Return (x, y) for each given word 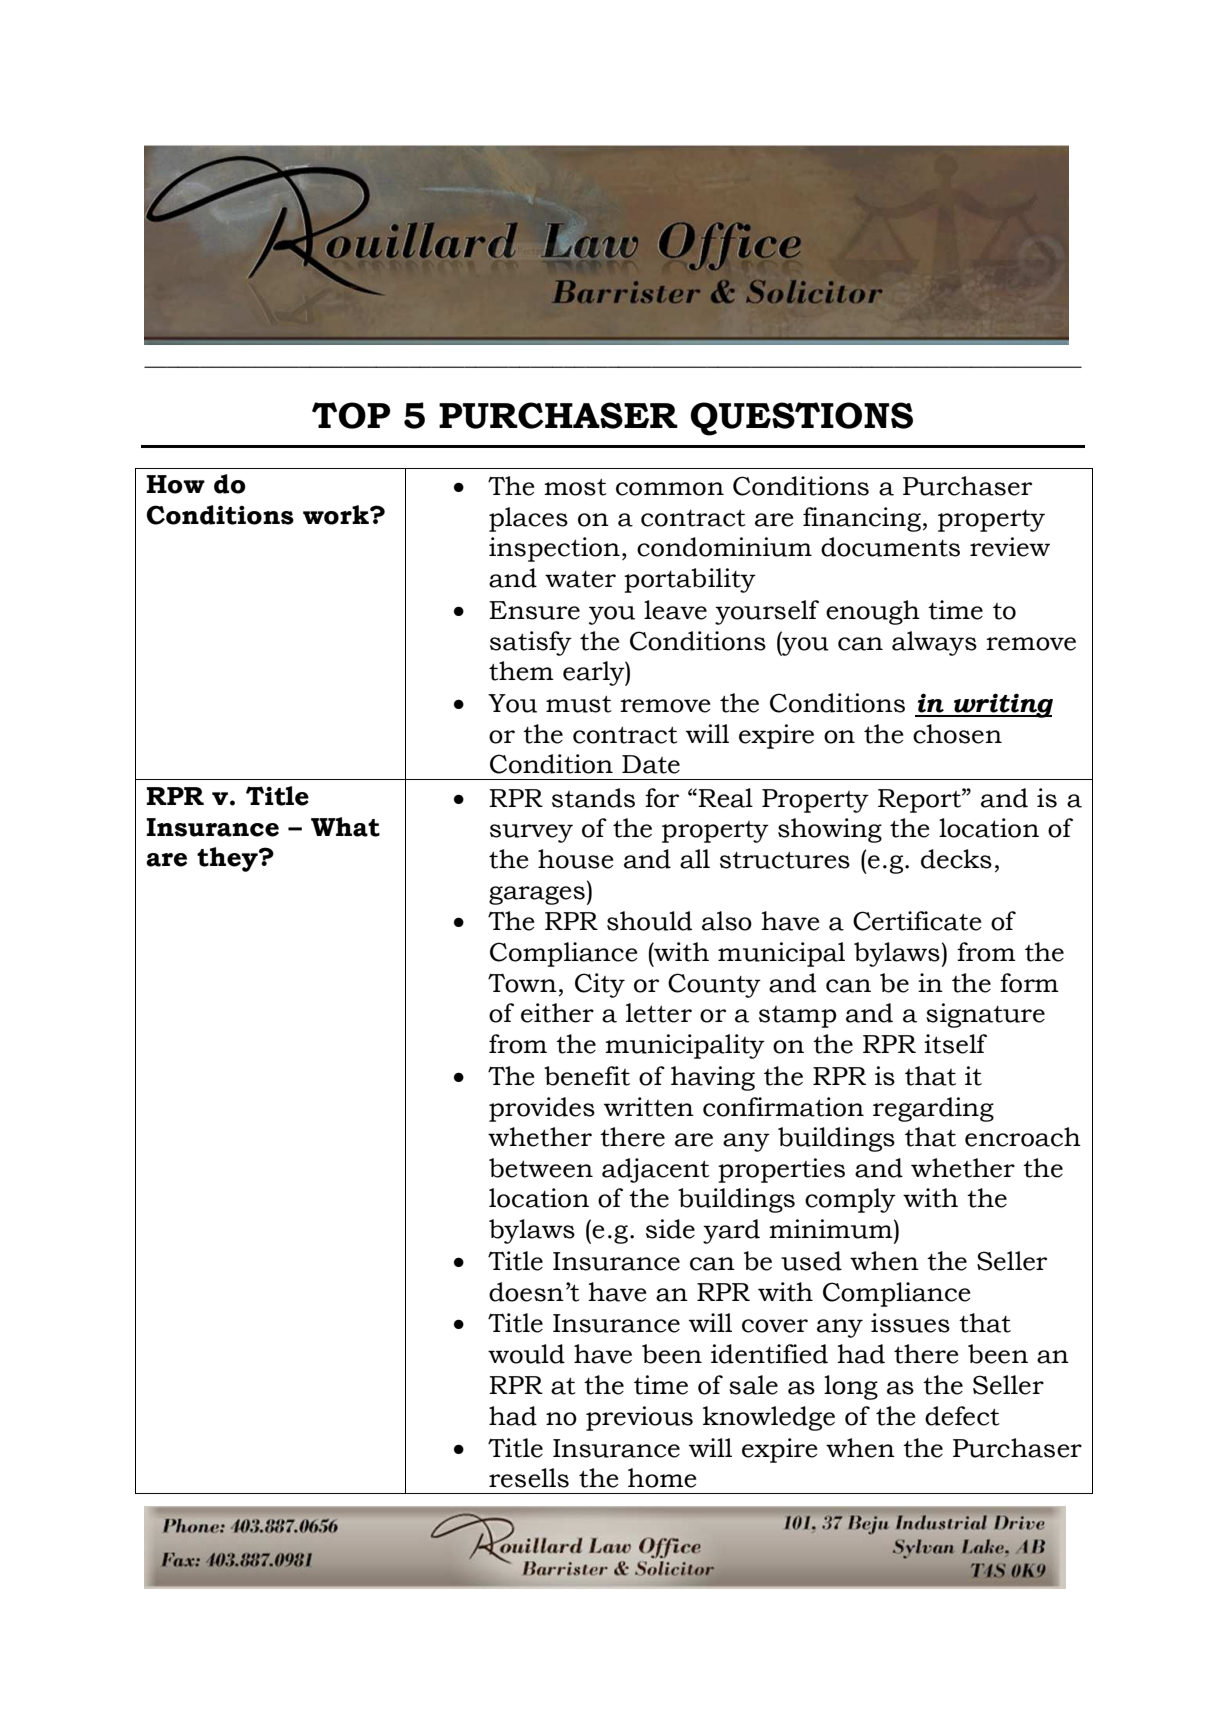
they (228, 859)
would (526, 1354)
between (541, 1168)
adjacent (656, 1170)
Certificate (917, 921)
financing (862, 519)
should (649, 921)
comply (850, 1200)
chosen (957, 734)
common (670, 489)
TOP (351, 415)
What (345, 827)
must (579, 704)
